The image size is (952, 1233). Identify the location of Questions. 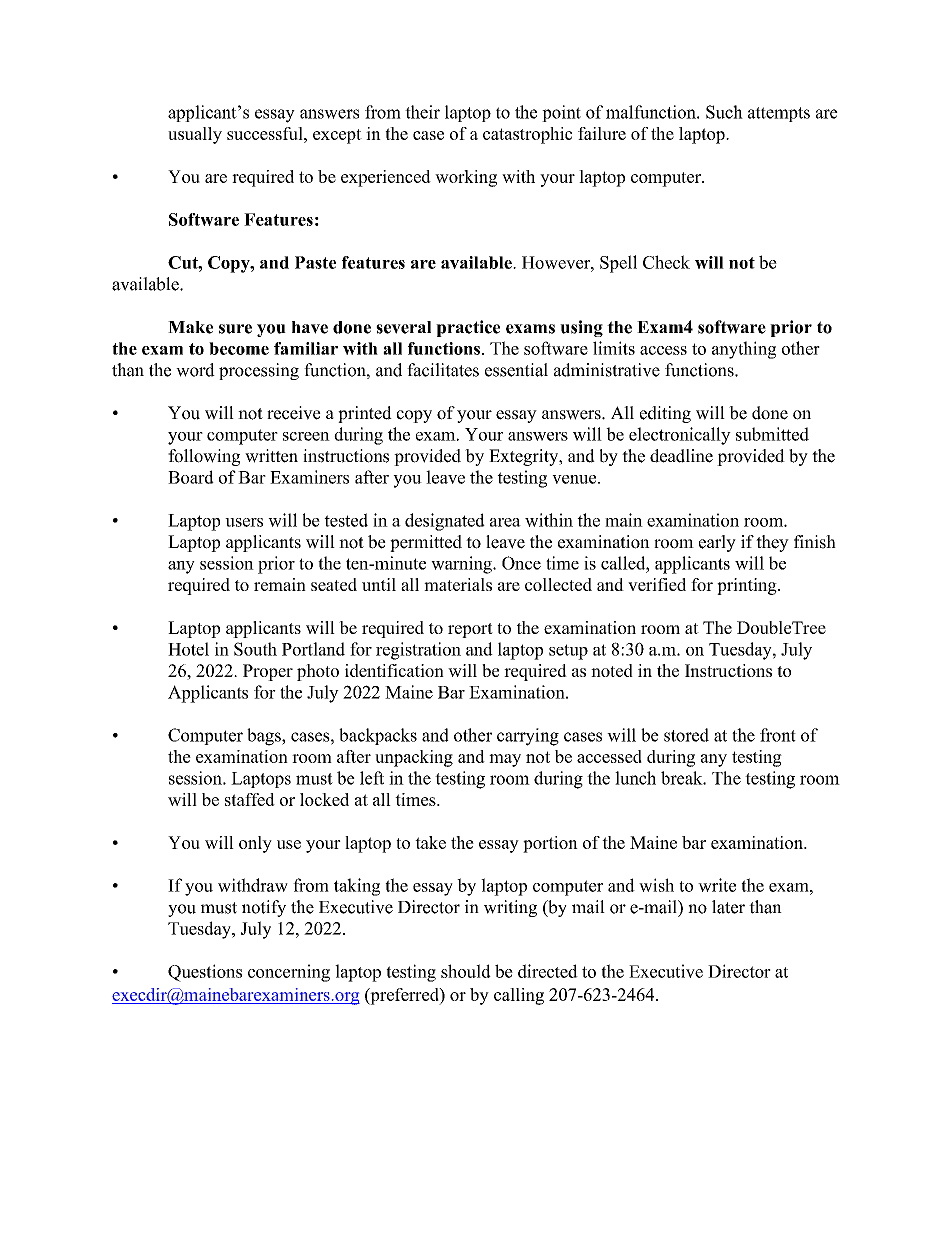
(205, 973).
